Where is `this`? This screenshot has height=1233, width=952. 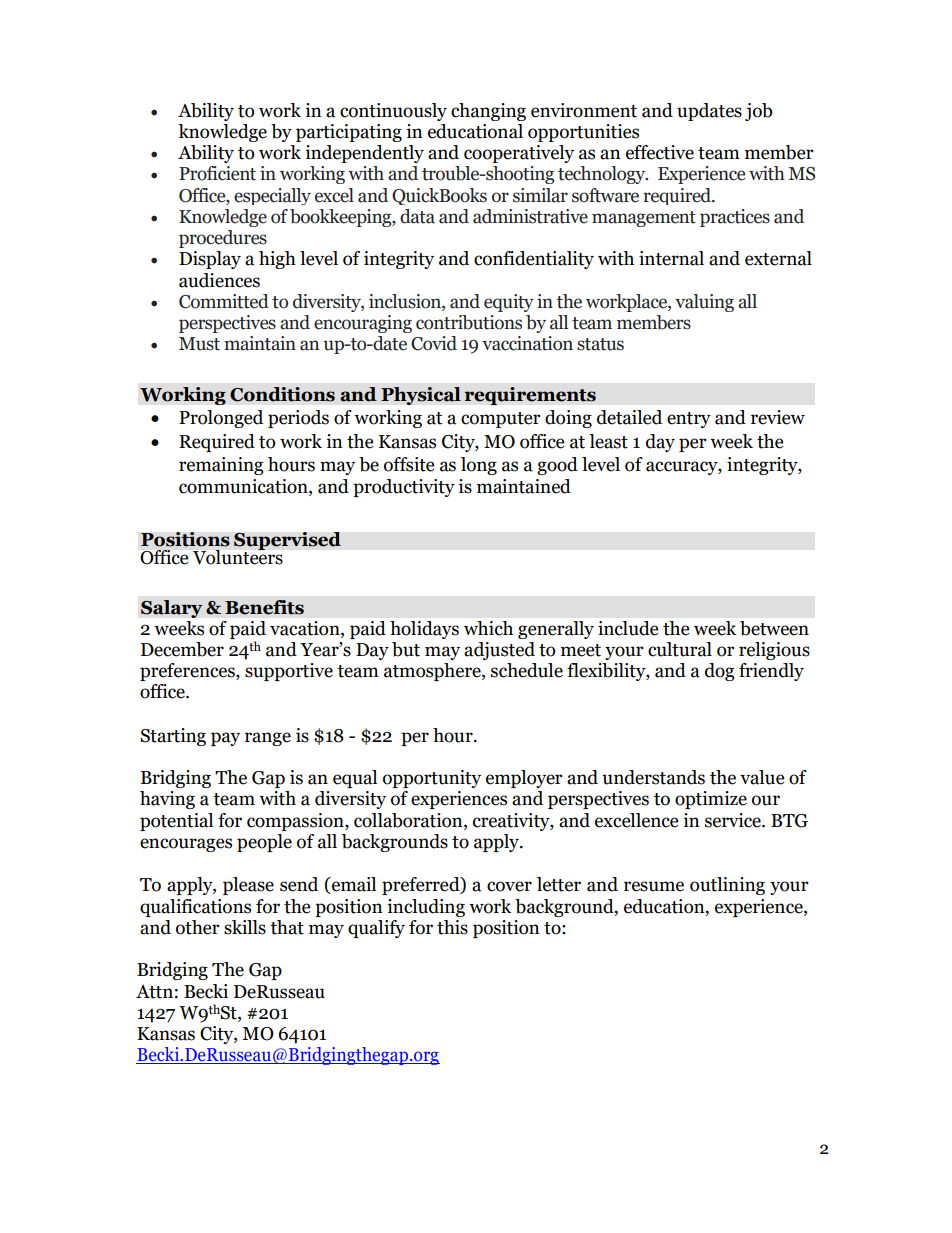 this is located at coordinates (452, 927).
